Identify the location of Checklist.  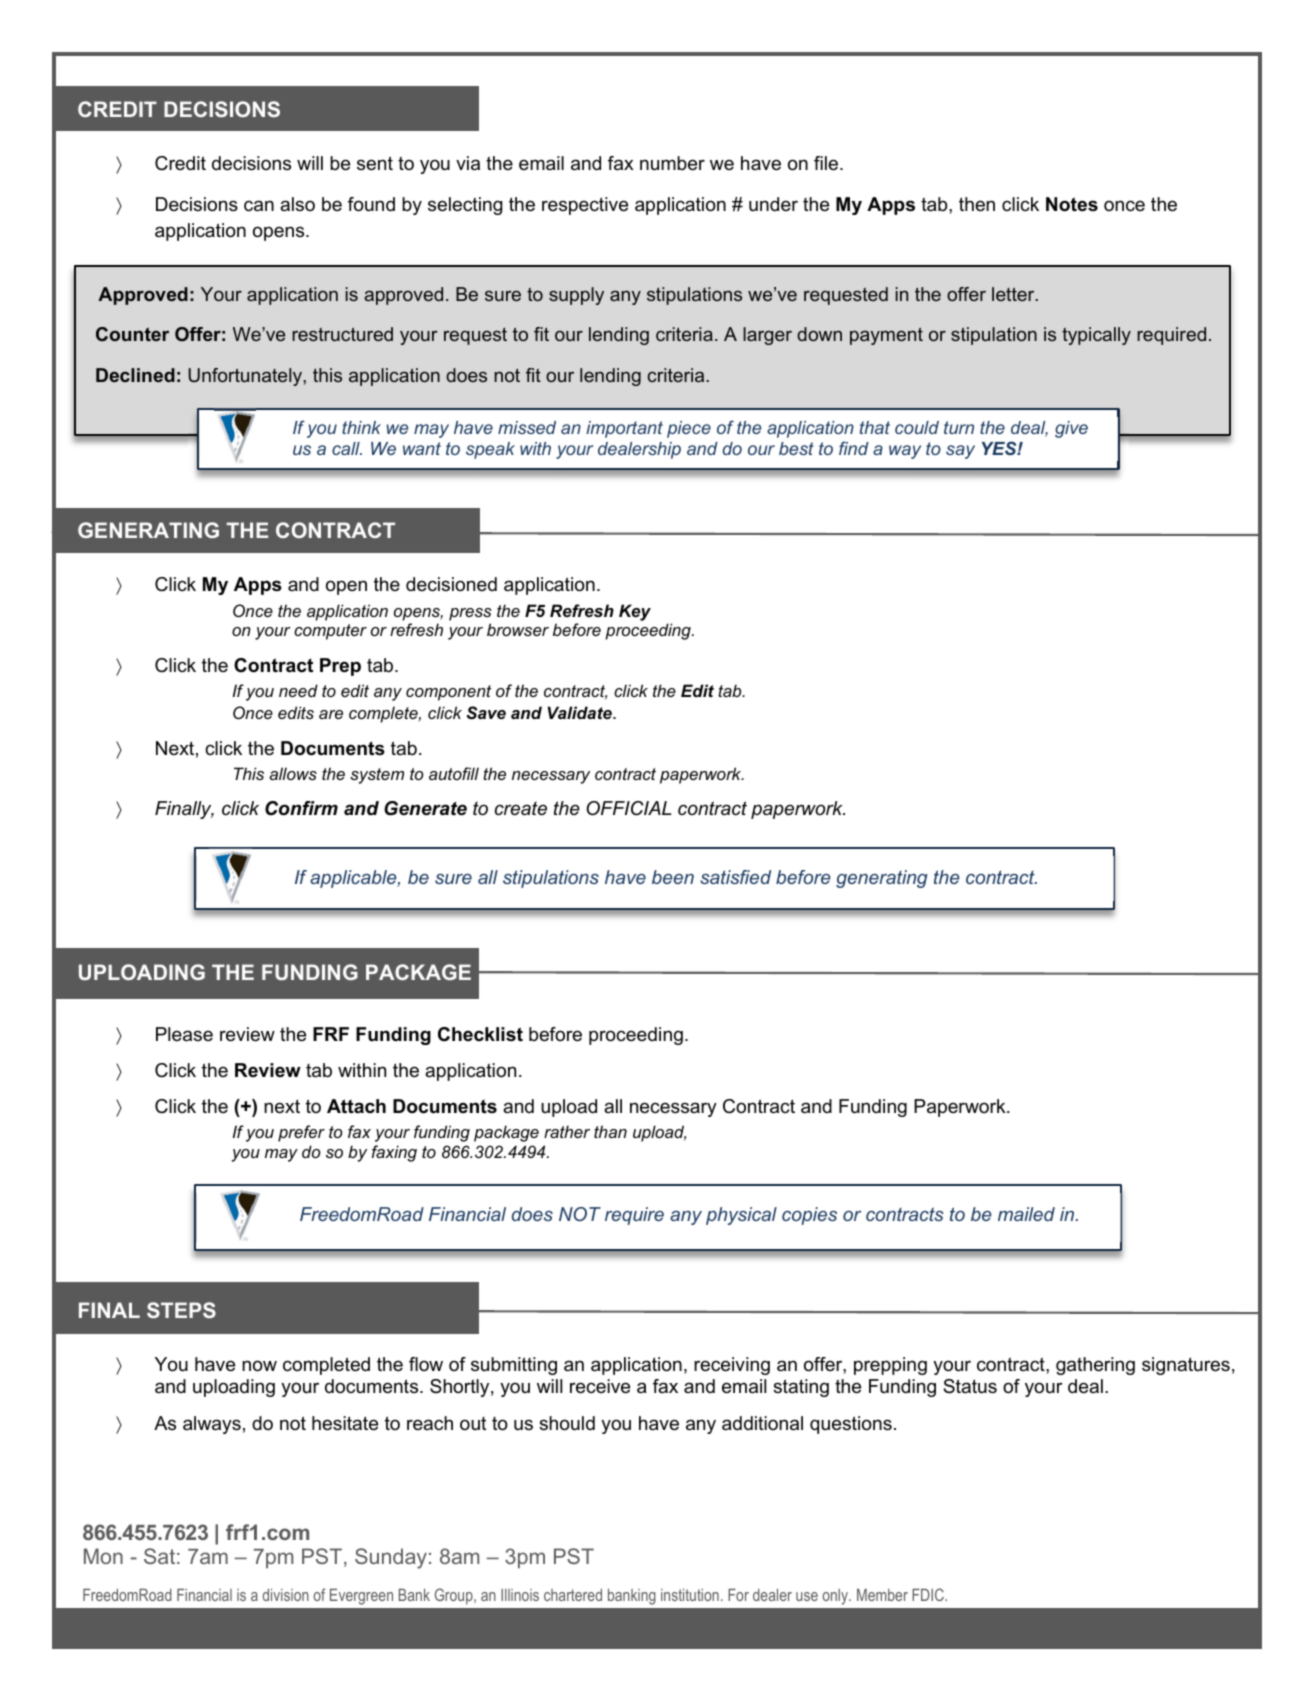
(480, 1034).
